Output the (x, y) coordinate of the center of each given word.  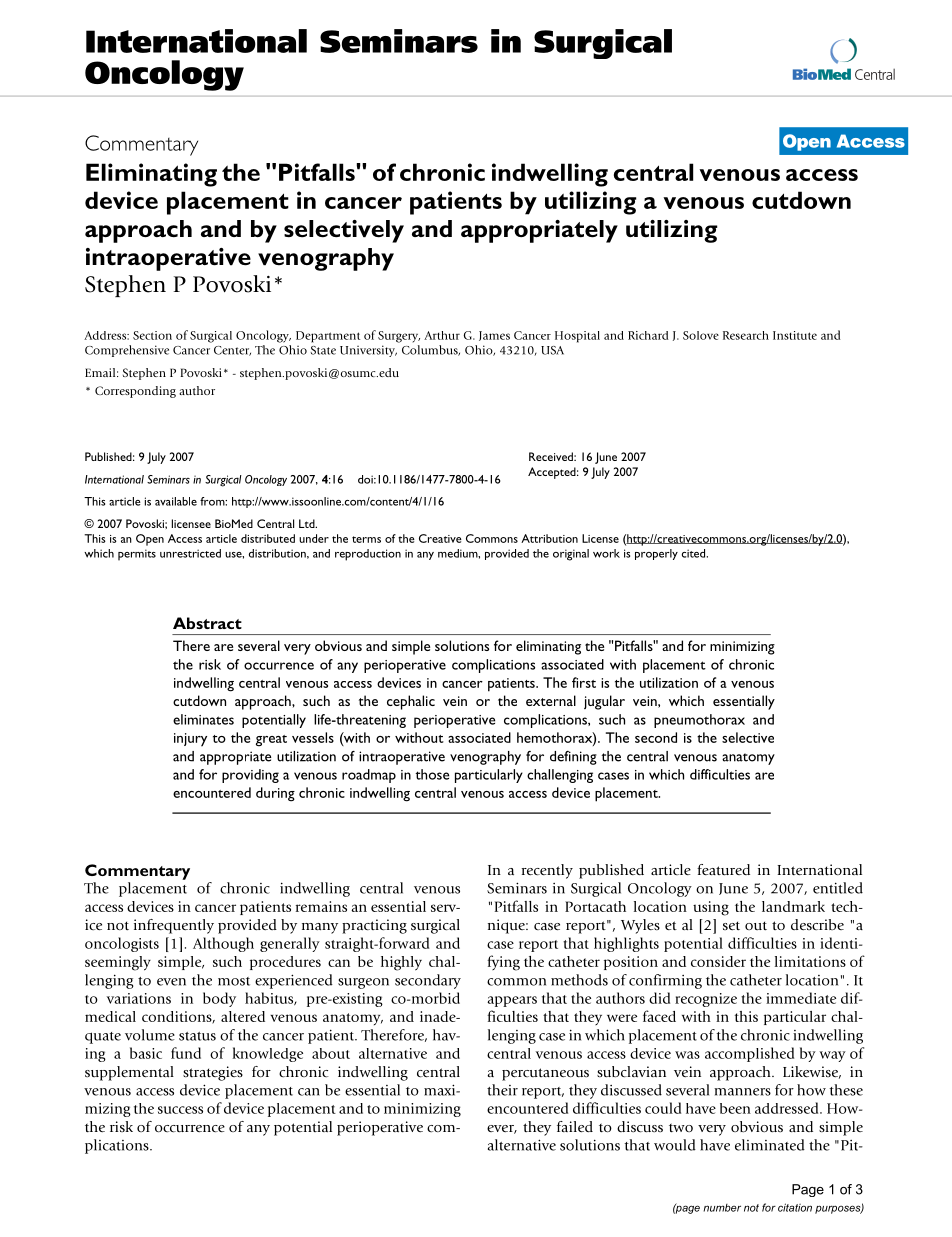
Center (232, 351)
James (494, 336)
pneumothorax (699, 721)
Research (746, 335)
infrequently (174, 926)
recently (547, 871)
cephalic (411, 702)
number (722, 1208)
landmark (793, 906)
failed (575, 1126)
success (180, 1110)
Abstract (207, 623)
